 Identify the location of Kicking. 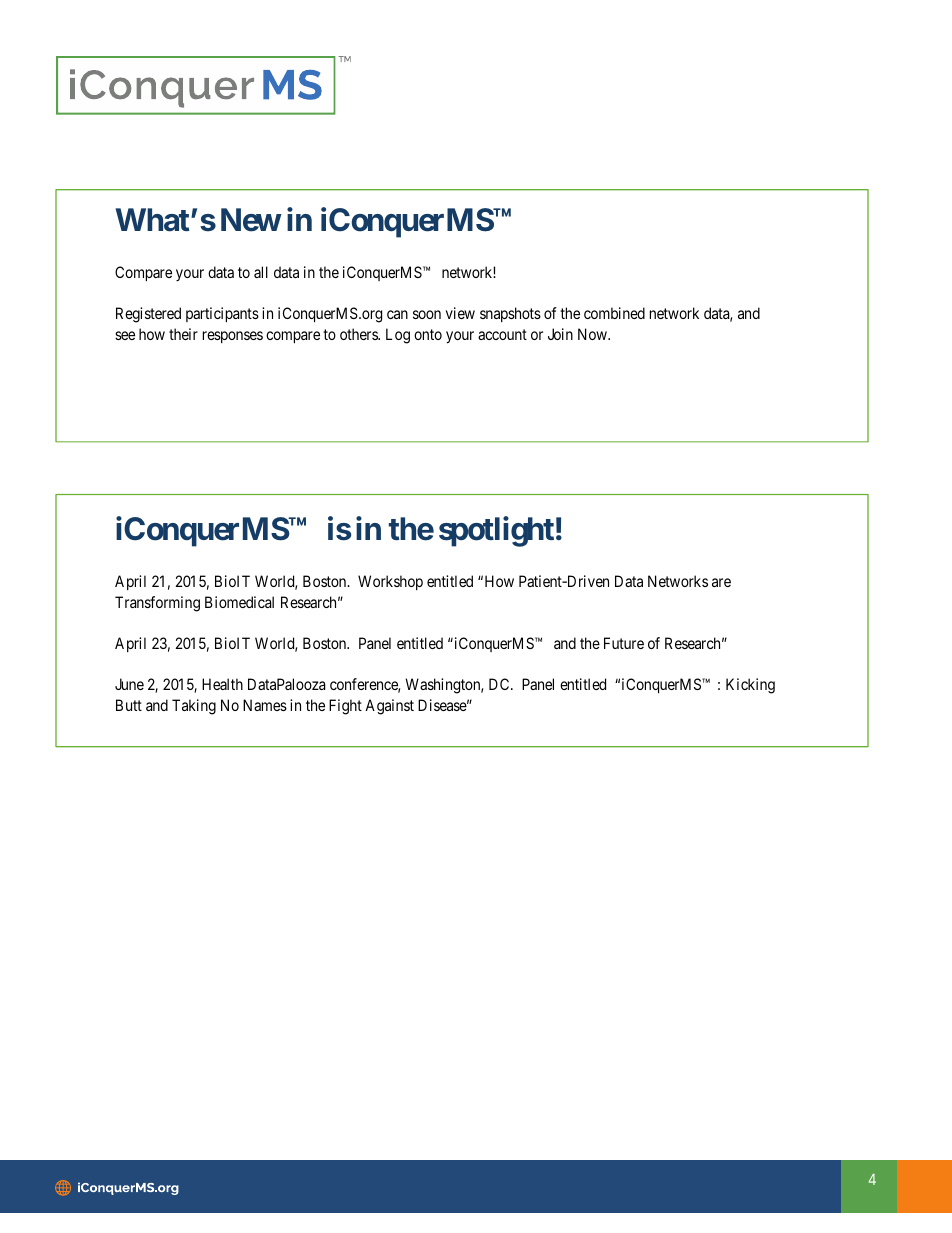
(750, 686).
